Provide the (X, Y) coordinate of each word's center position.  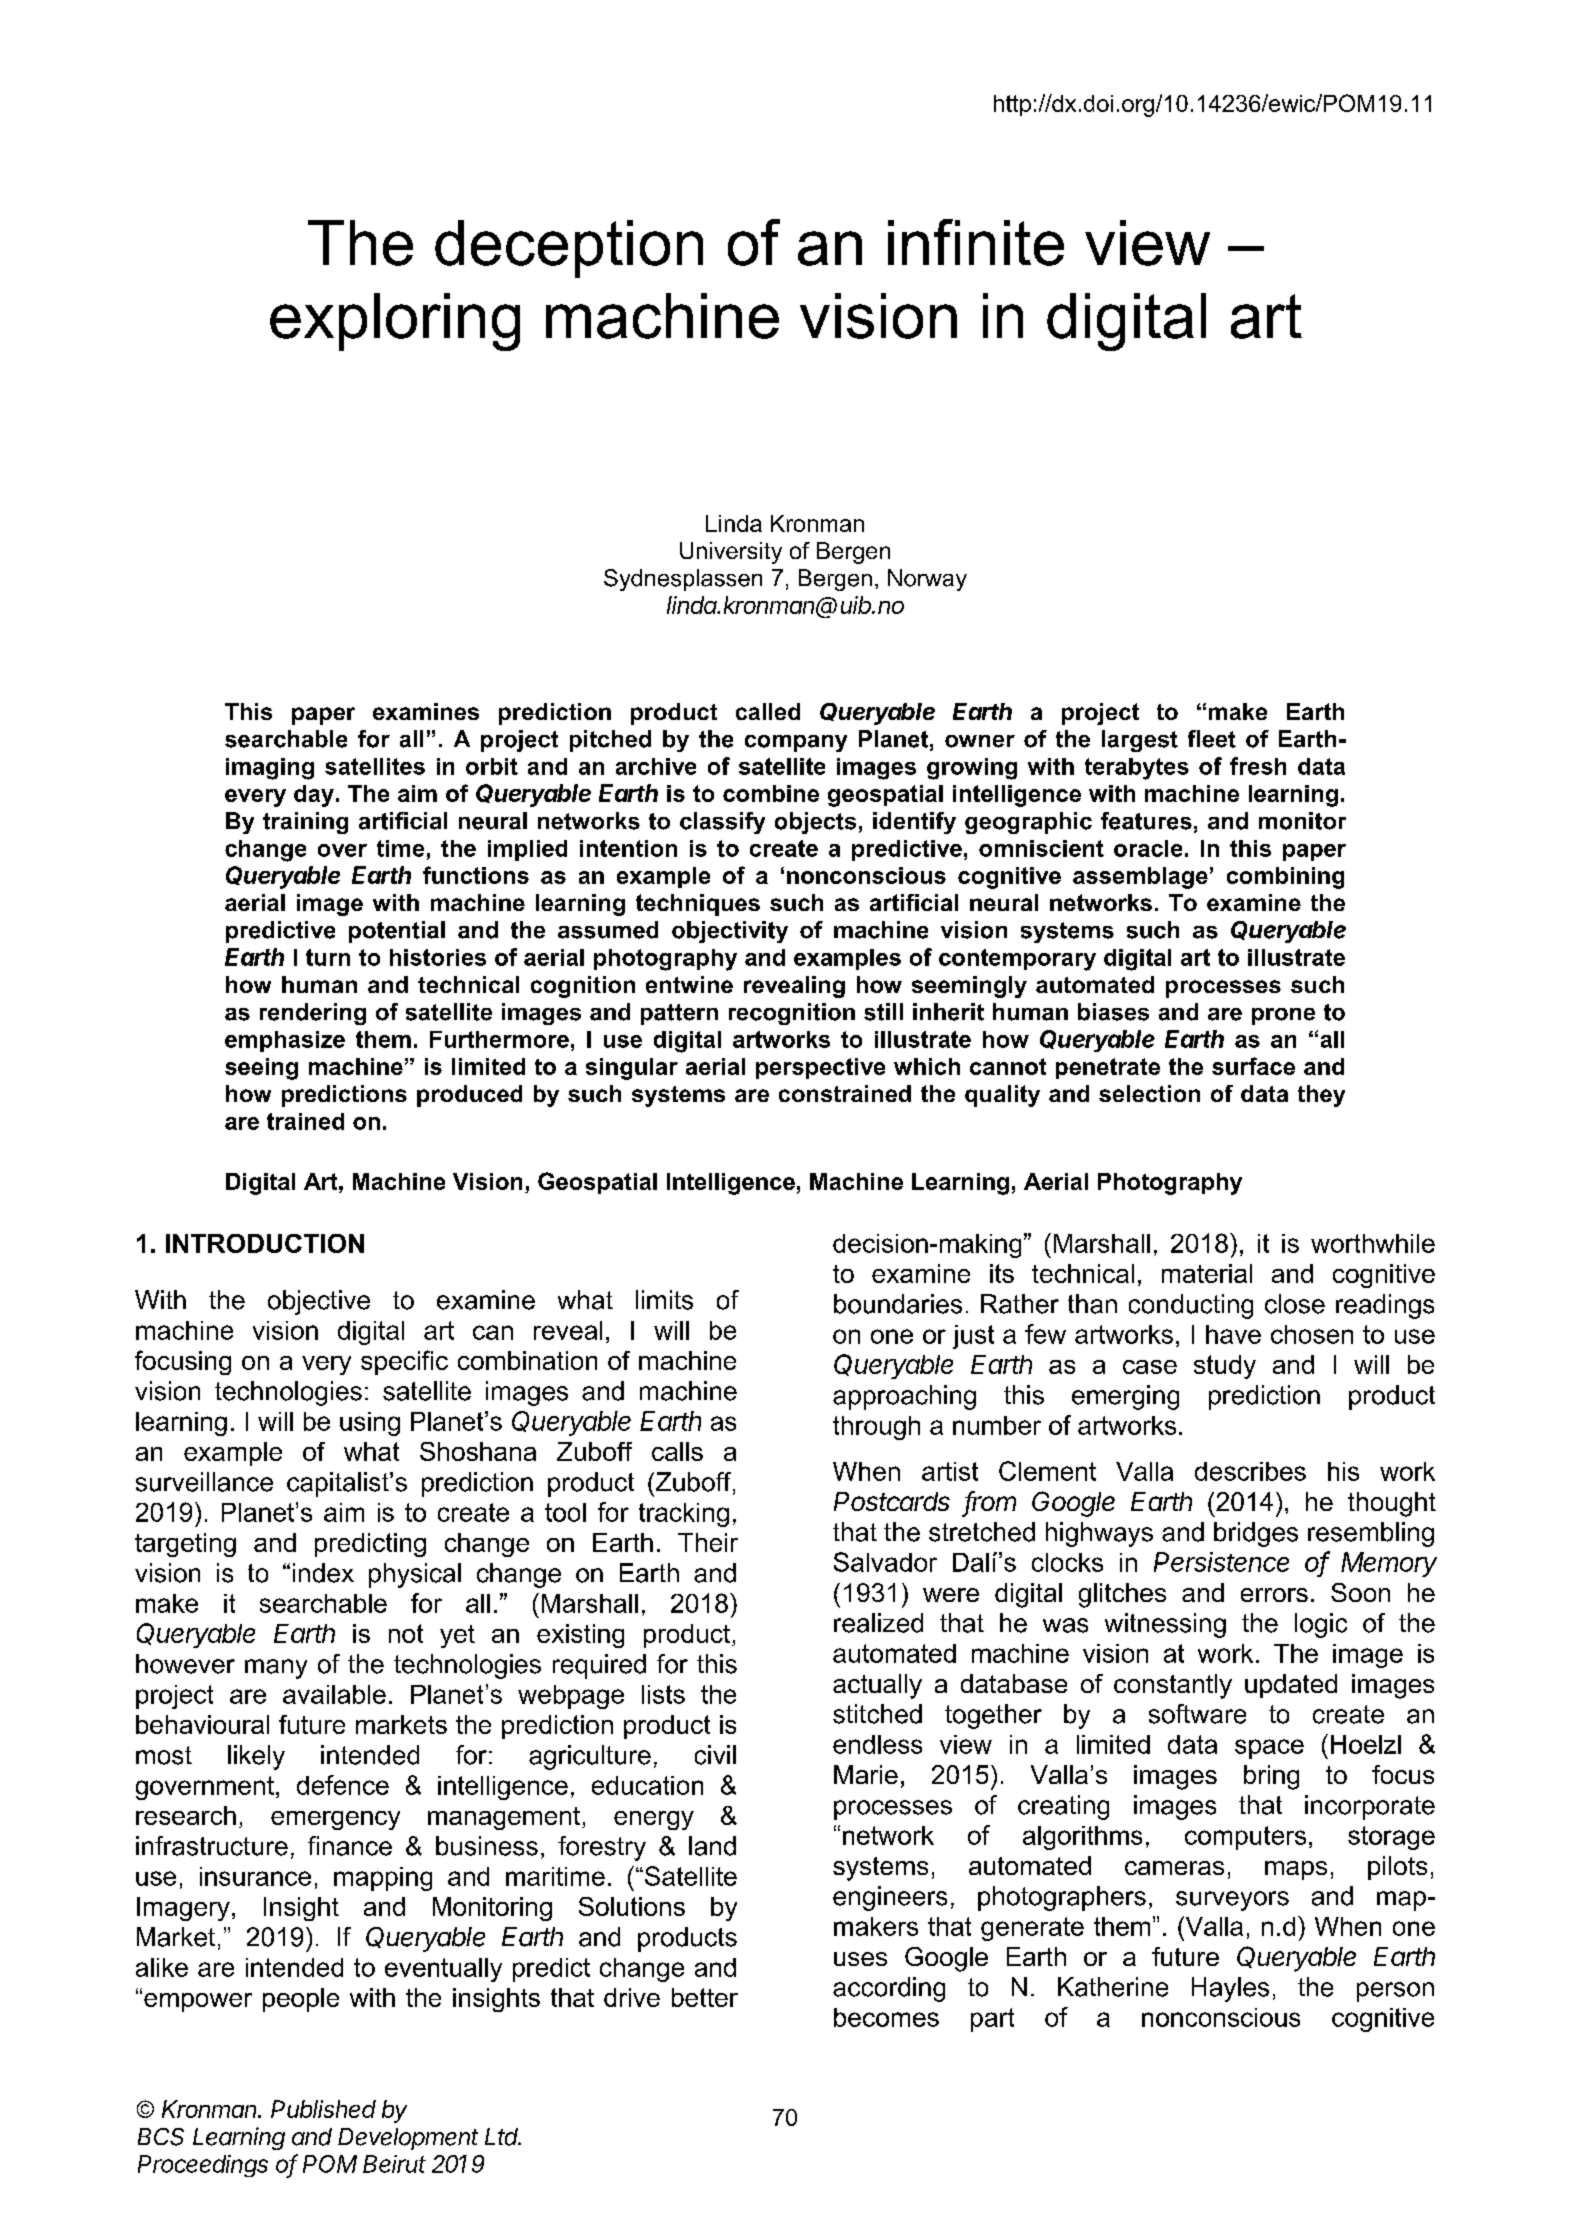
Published (323, 2109)
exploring (395, 322)
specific (404, 1362)
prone (1283, 1016)
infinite (976, 242)
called (768, 711)
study (1225, 1367)
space (1269, 1749)
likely (256, 1757)
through (876, 1428)
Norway (927, 580)
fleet (1212, 739)
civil (715, 1755)
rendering (313, 1014)
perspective (820, 1068)
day (314, 796)
